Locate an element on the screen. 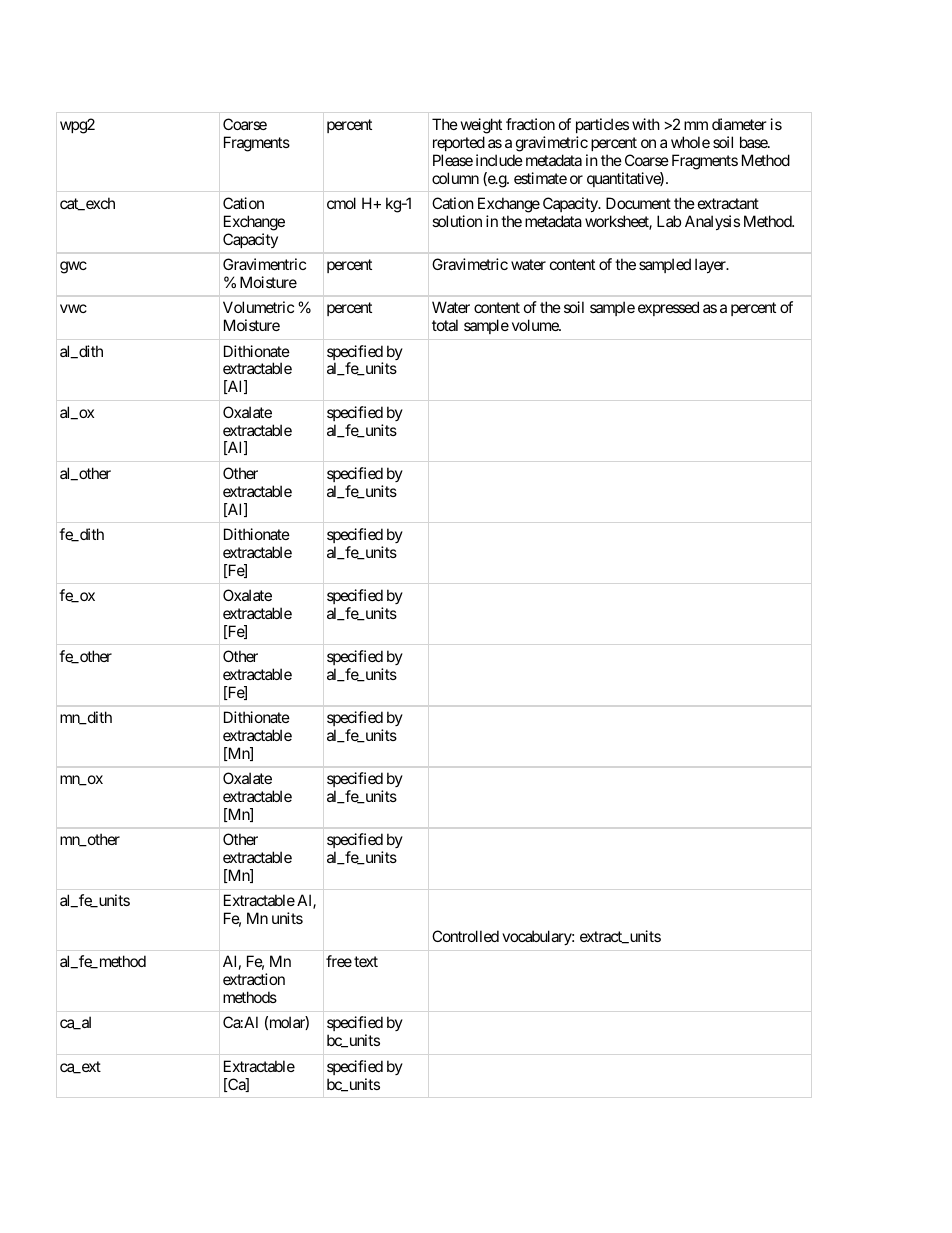 The width and height of the screenshot is (952, 1233). layer is located at coordinates (711, 265).
